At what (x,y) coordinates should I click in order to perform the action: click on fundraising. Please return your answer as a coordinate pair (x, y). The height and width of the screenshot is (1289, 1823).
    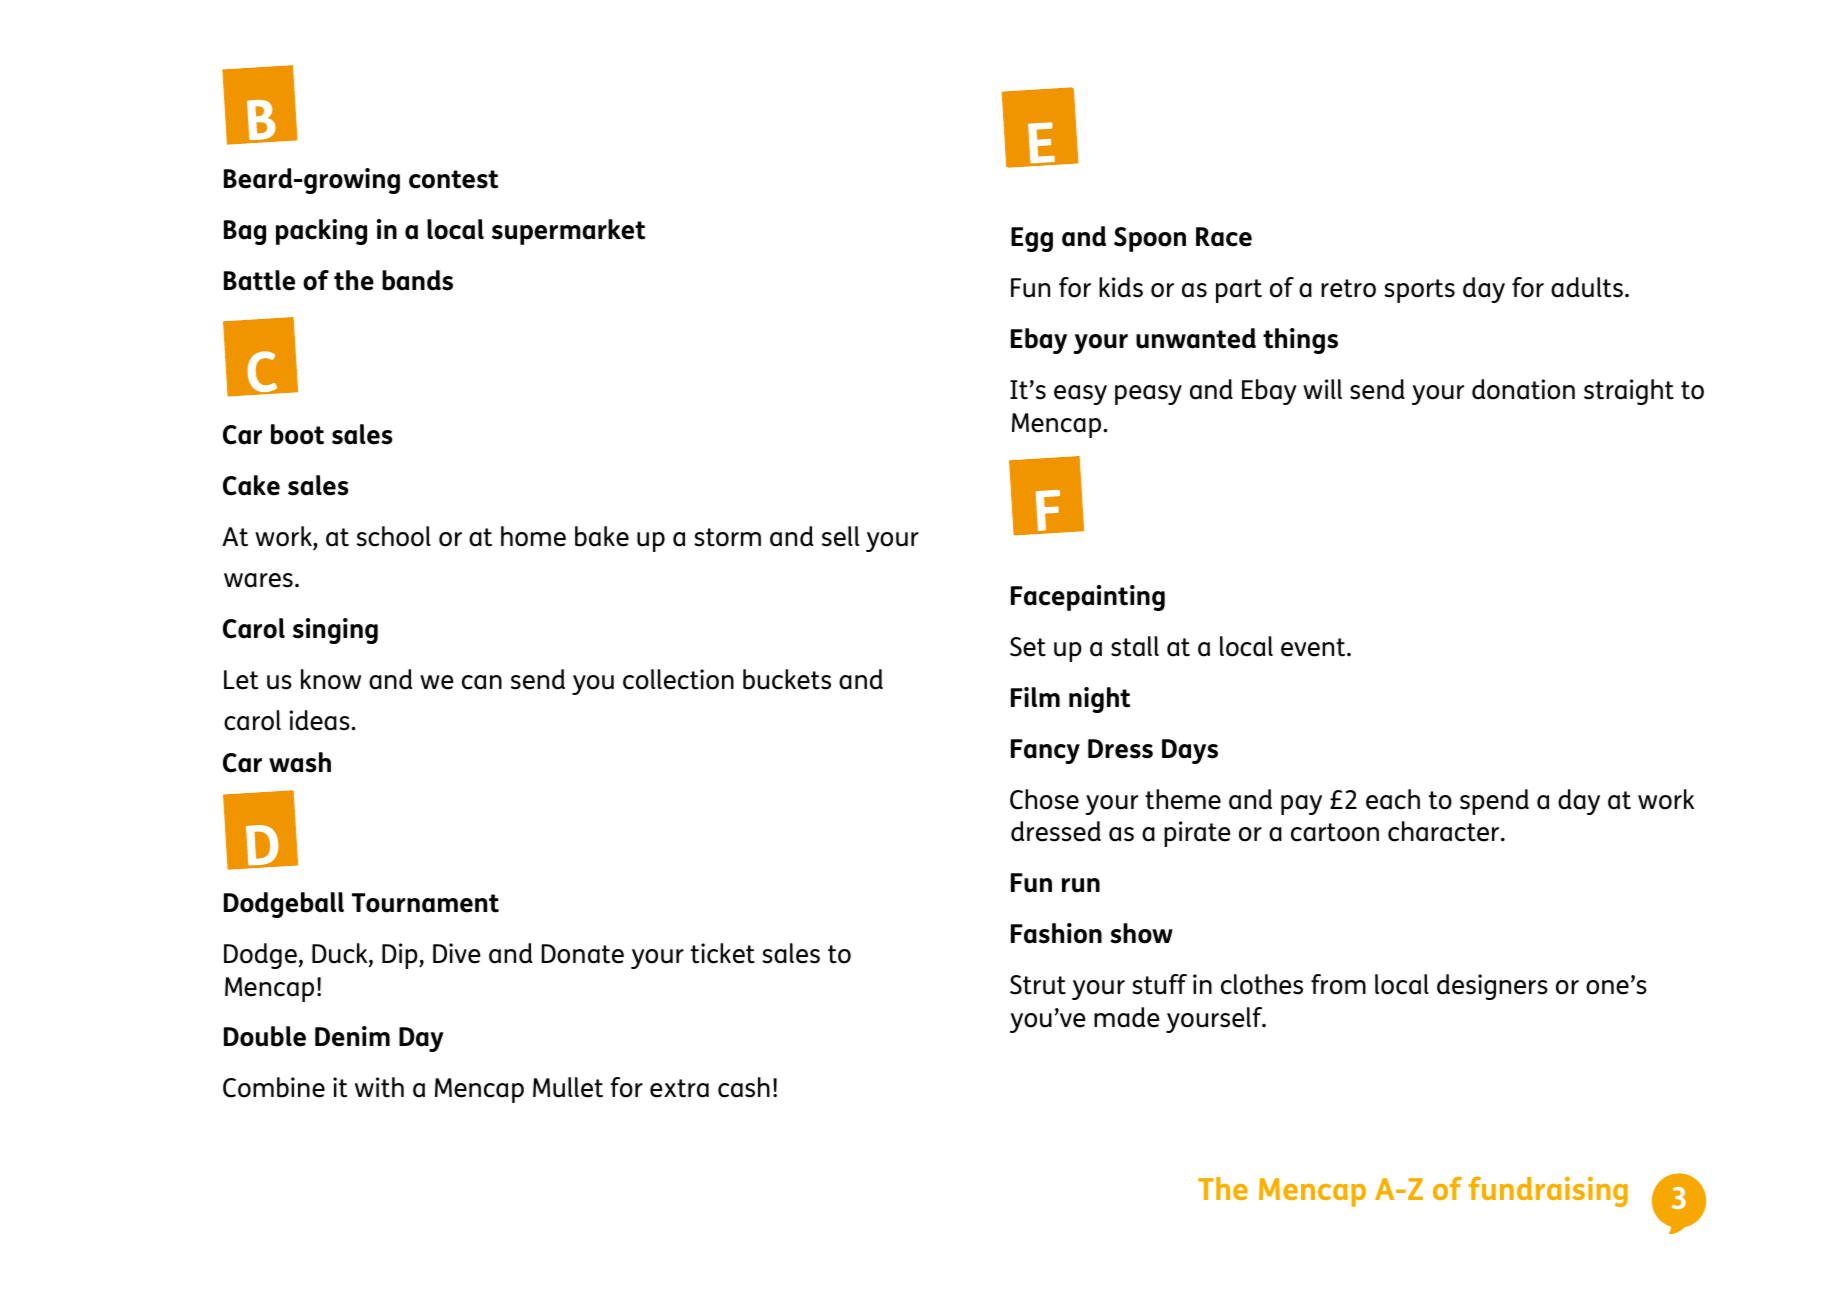
    Looking at the image, I should click on (1548, 1192).
